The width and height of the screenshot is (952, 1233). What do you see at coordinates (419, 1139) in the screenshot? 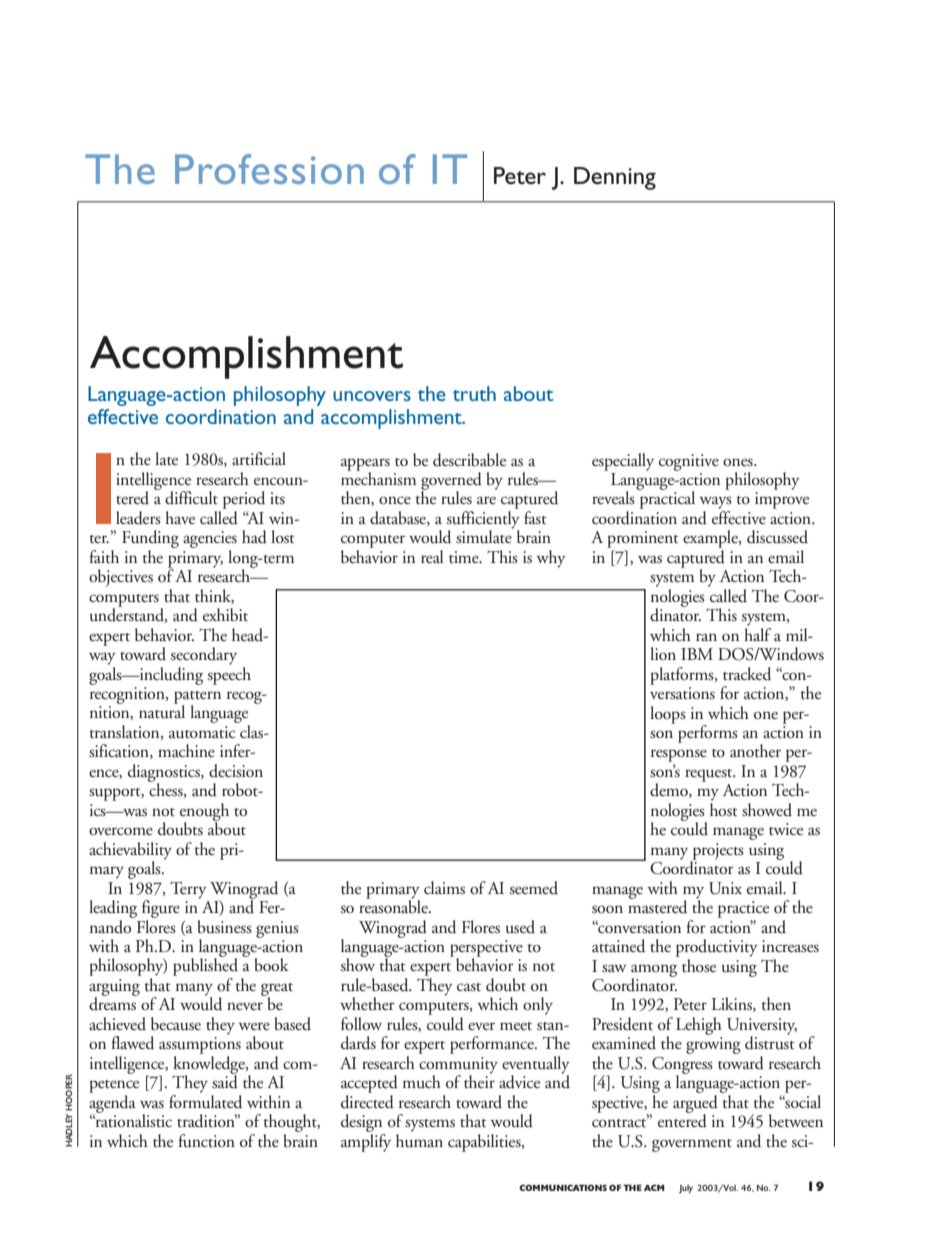
I see `human` at bounding box center [419, 1139].
